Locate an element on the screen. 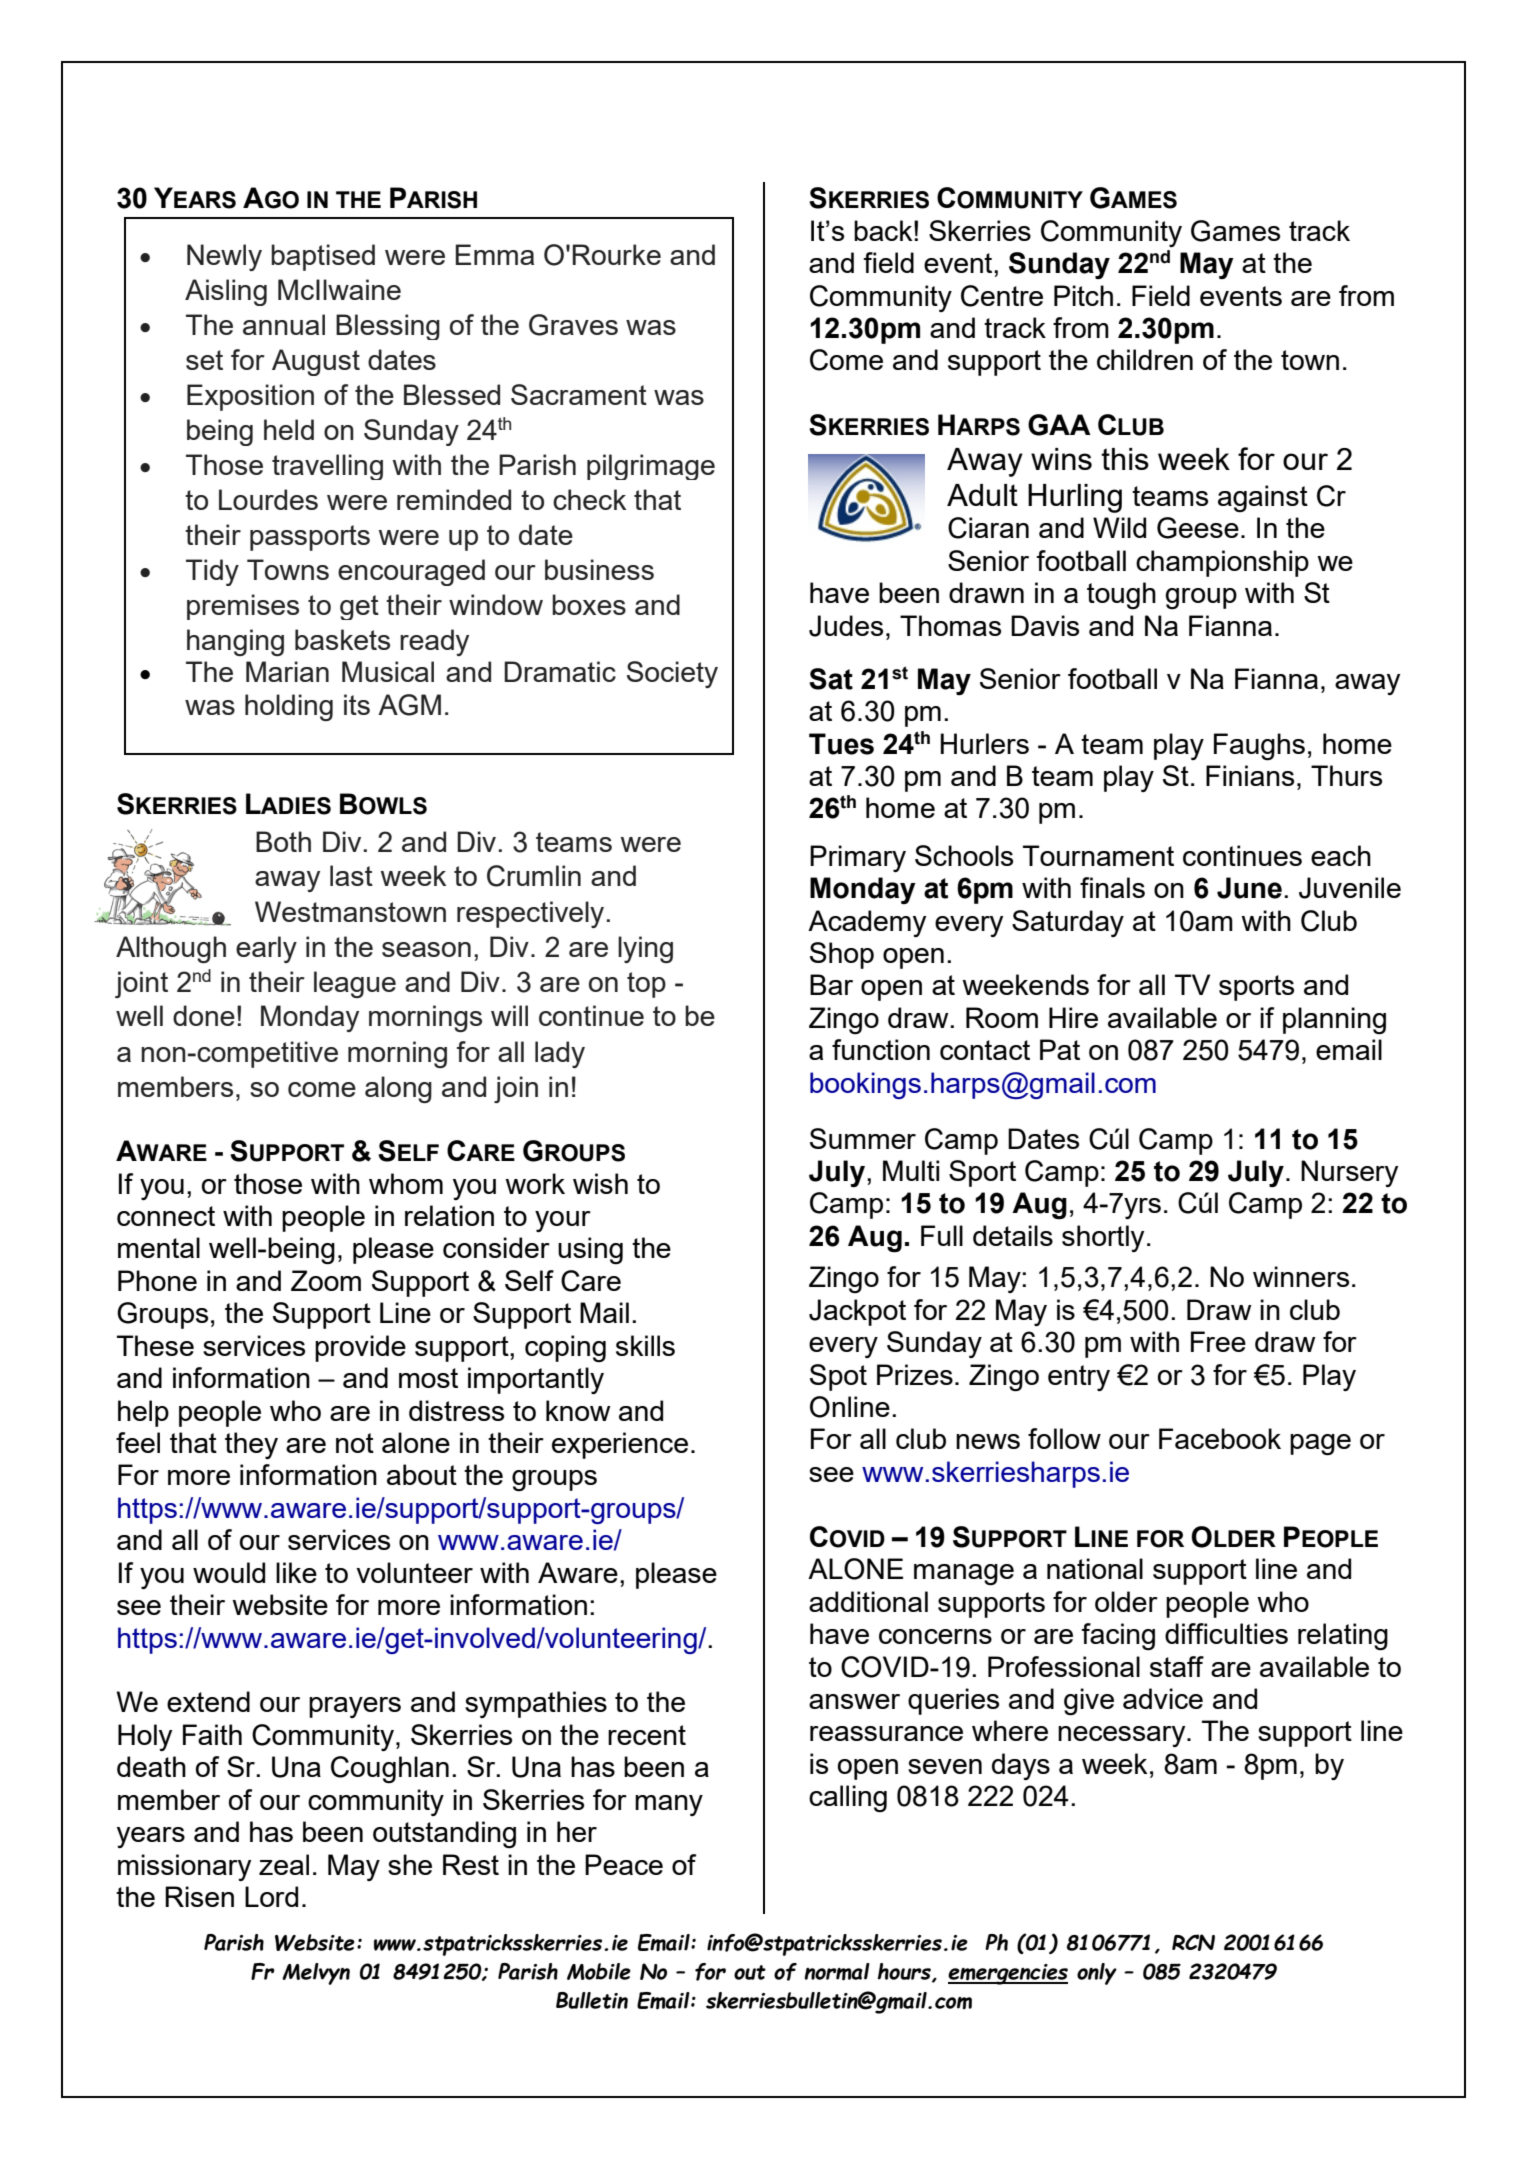 The image size is (1527, 2159). Primary is located at coordinates (858, 858).
